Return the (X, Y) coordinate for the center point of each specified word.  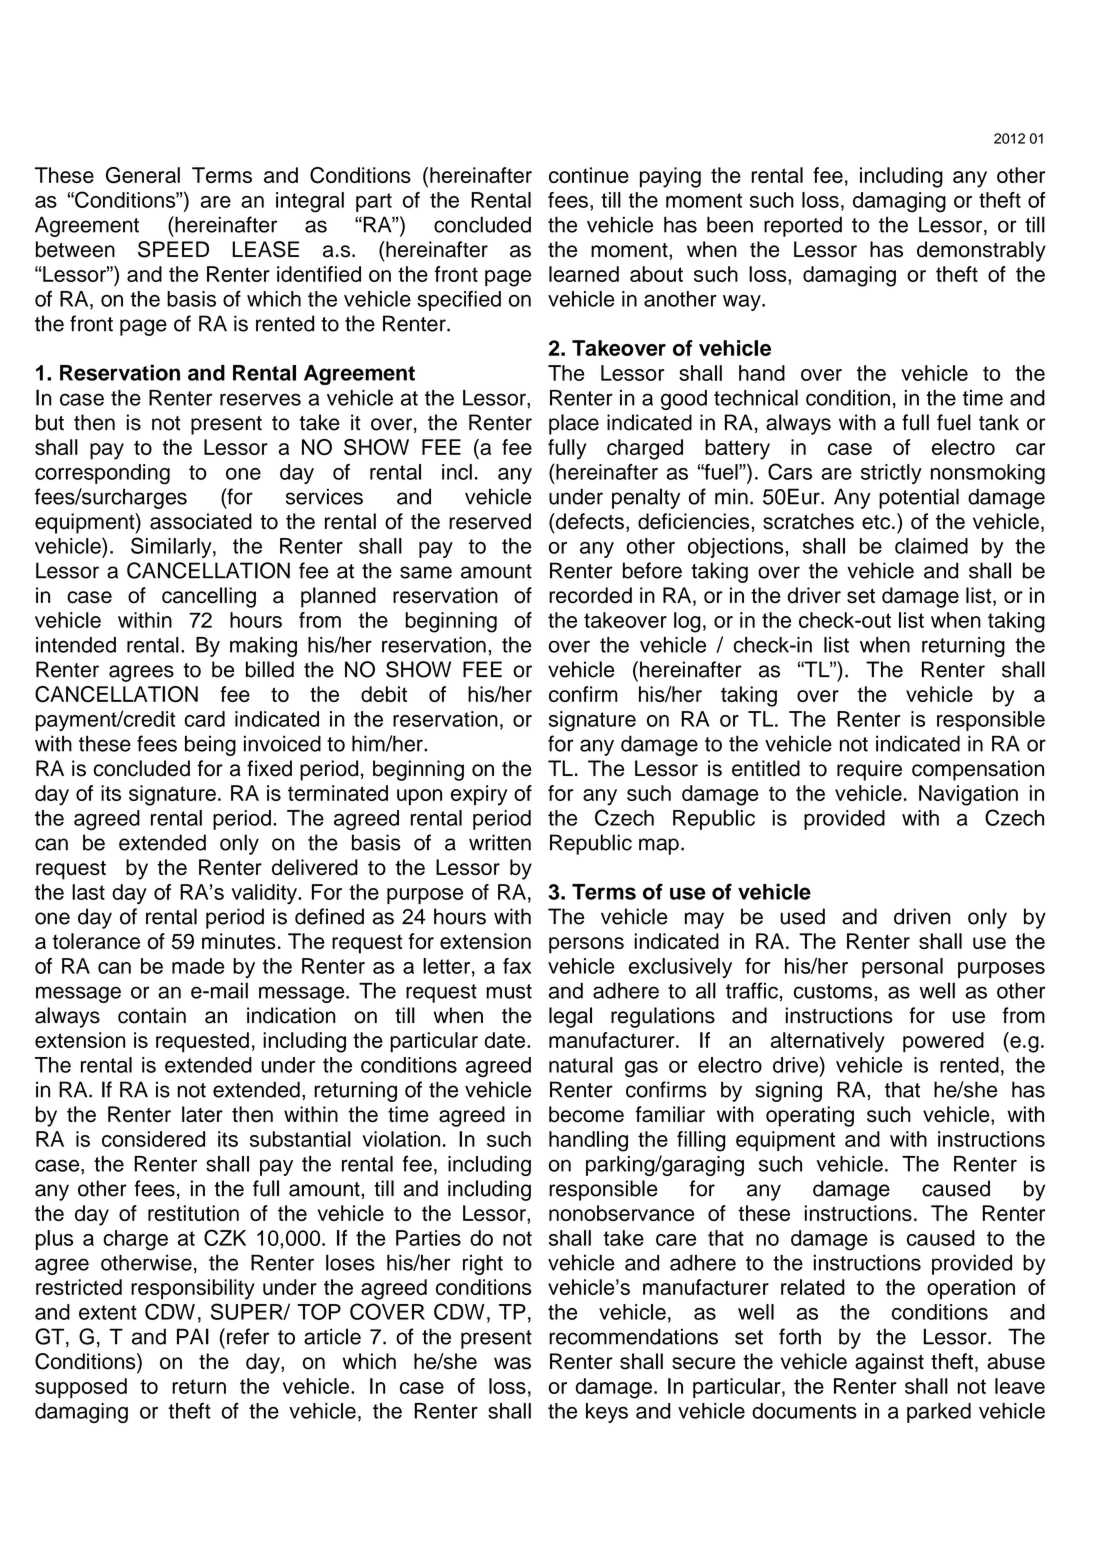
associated (201, 521)
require (869, 770)
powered (943, 1042)
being (210, 745)
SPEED (173, 249)
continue (589, 175)
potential (919, 498)
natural (581, 1065)
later (202, 1114)
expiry (479, 795)
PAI (193, 1336)
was (512, 1363)
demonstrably (981, 251)
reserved (490, 521)
